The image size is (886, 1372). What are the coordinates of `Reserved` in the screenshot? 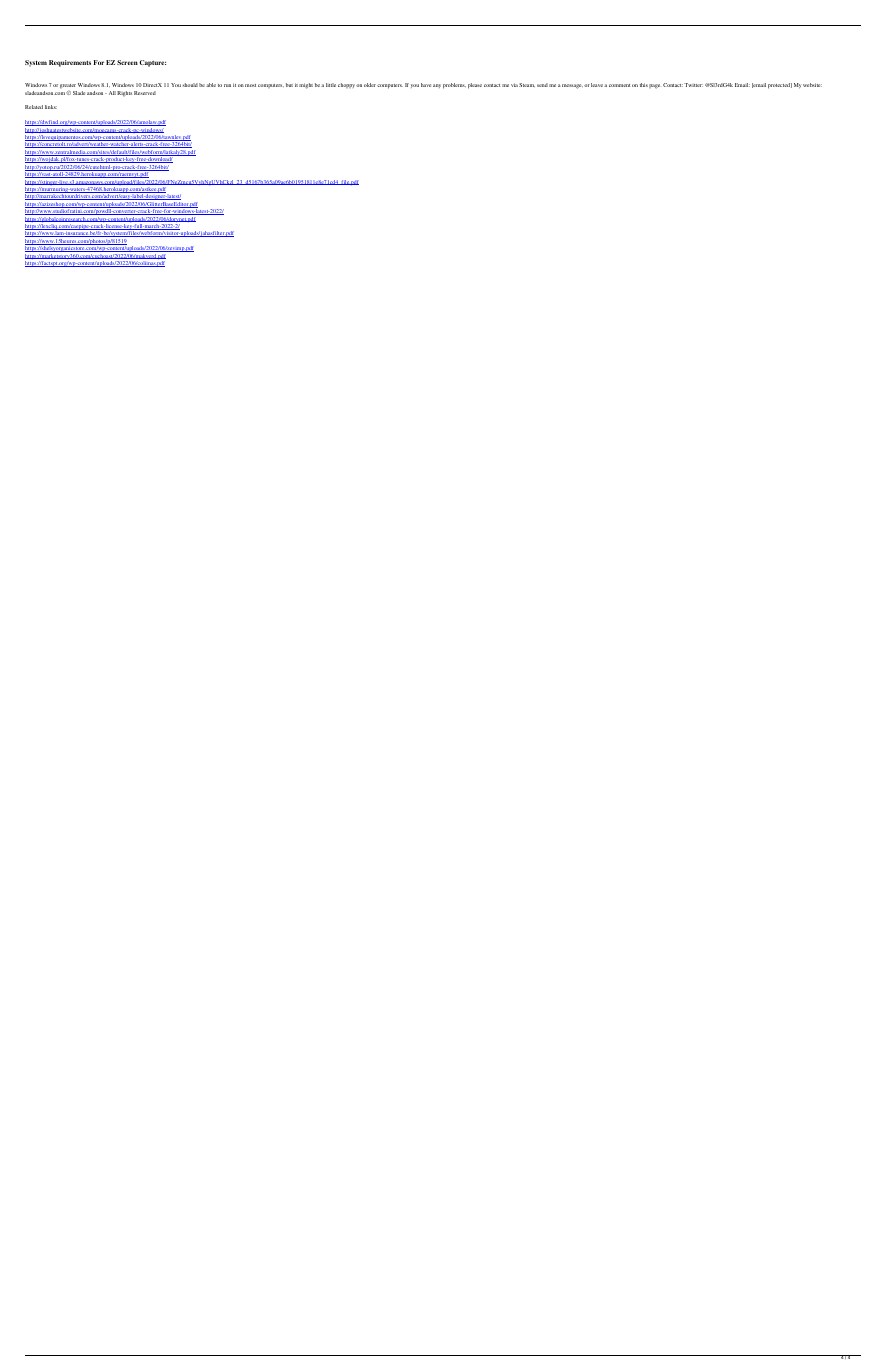 It's located at (145, 93).
